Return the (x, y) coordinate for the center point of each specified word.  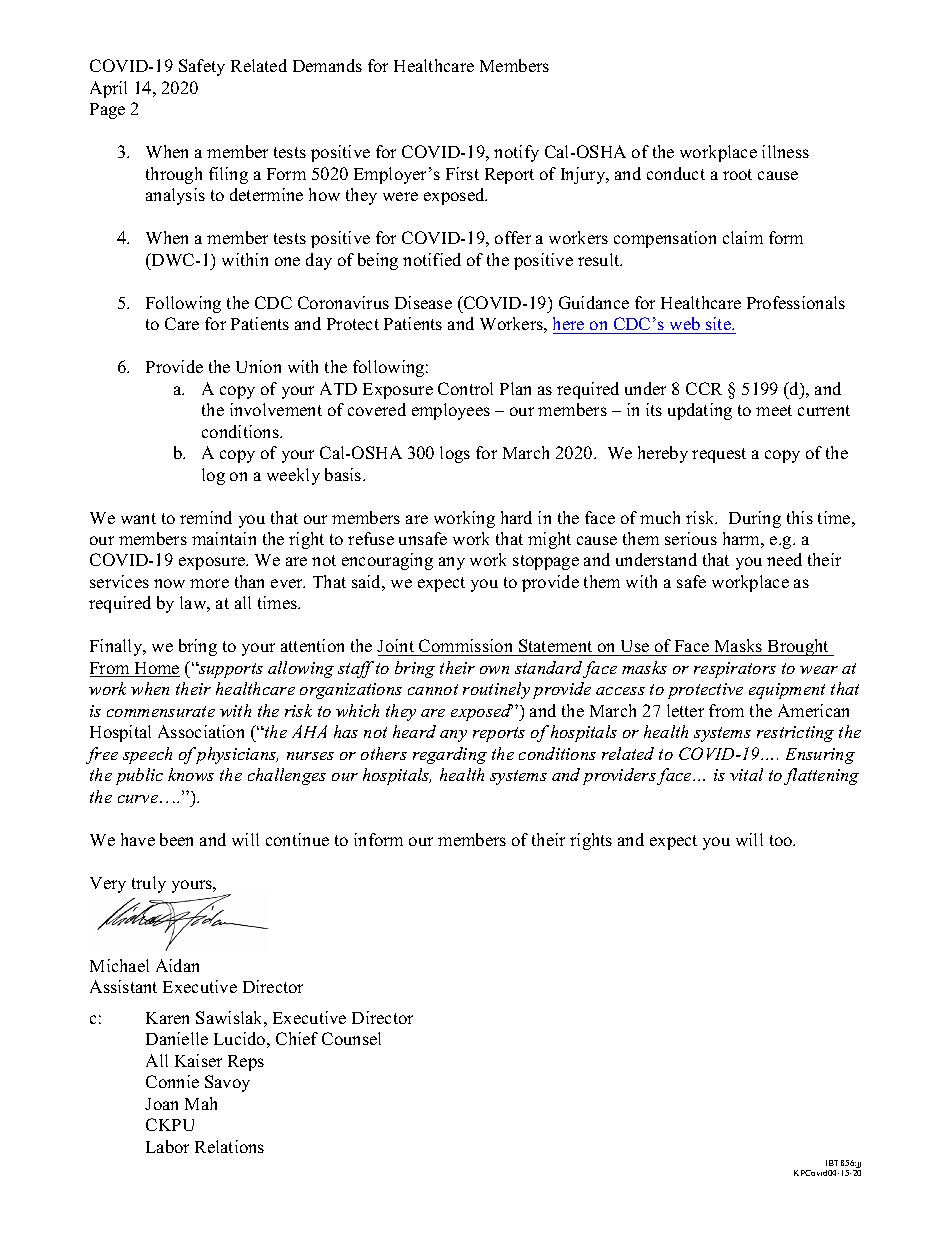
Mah (201, 1103)
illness (785, 151)
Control (465, 388)
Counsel (351, 1038)
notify (516, 153)
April (108, 89)
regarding (450, 755)
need (784, 559)
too (782, 840)
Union (258, 366)
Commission (466, 647)
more (209, 583)
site (719, 323)
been (176, 839)
